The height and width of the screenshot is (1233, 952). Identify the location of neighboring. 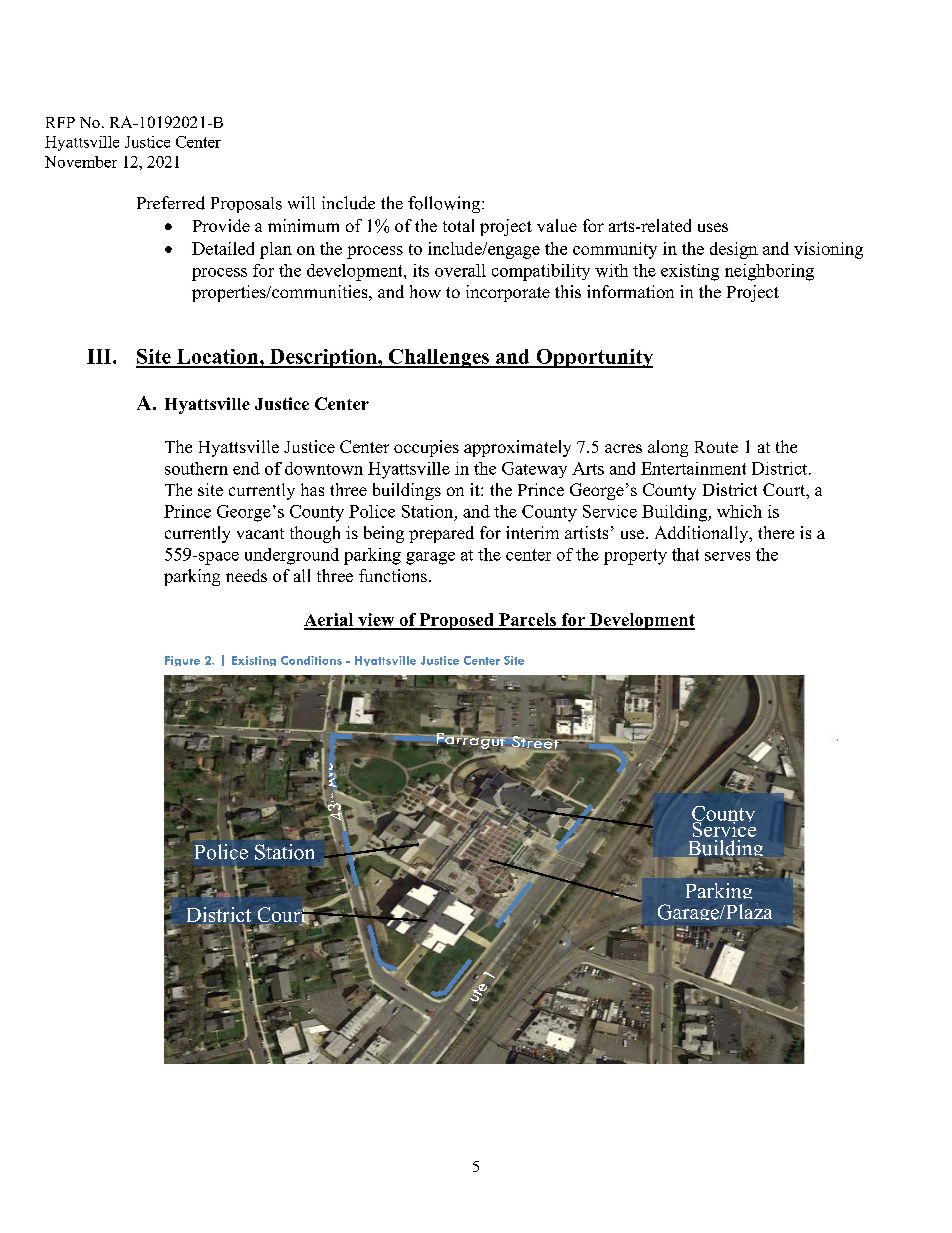
(769, 272).
